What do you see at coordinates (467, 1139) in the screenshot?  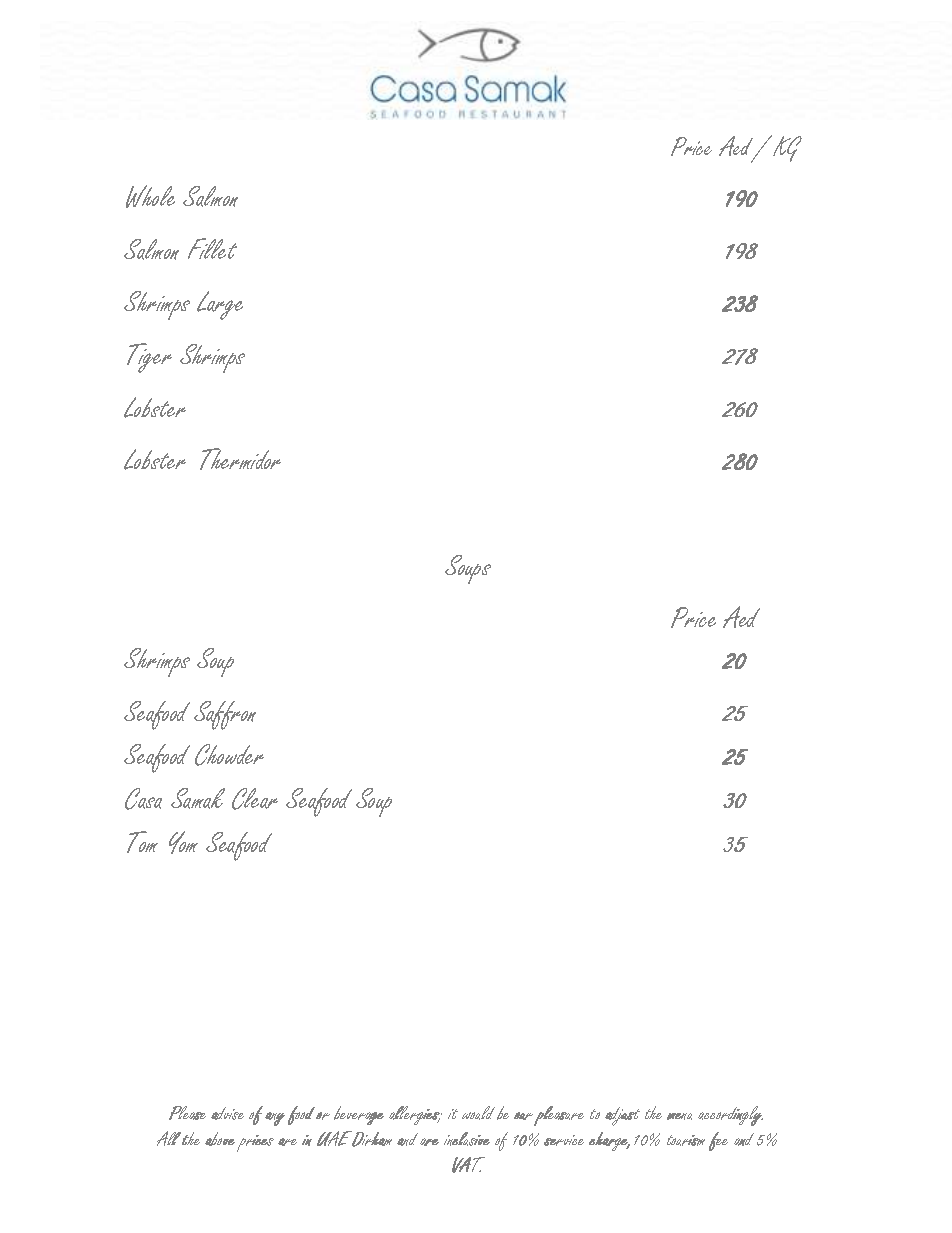 I see `inclusive` at bounding box center [467, 1139].
